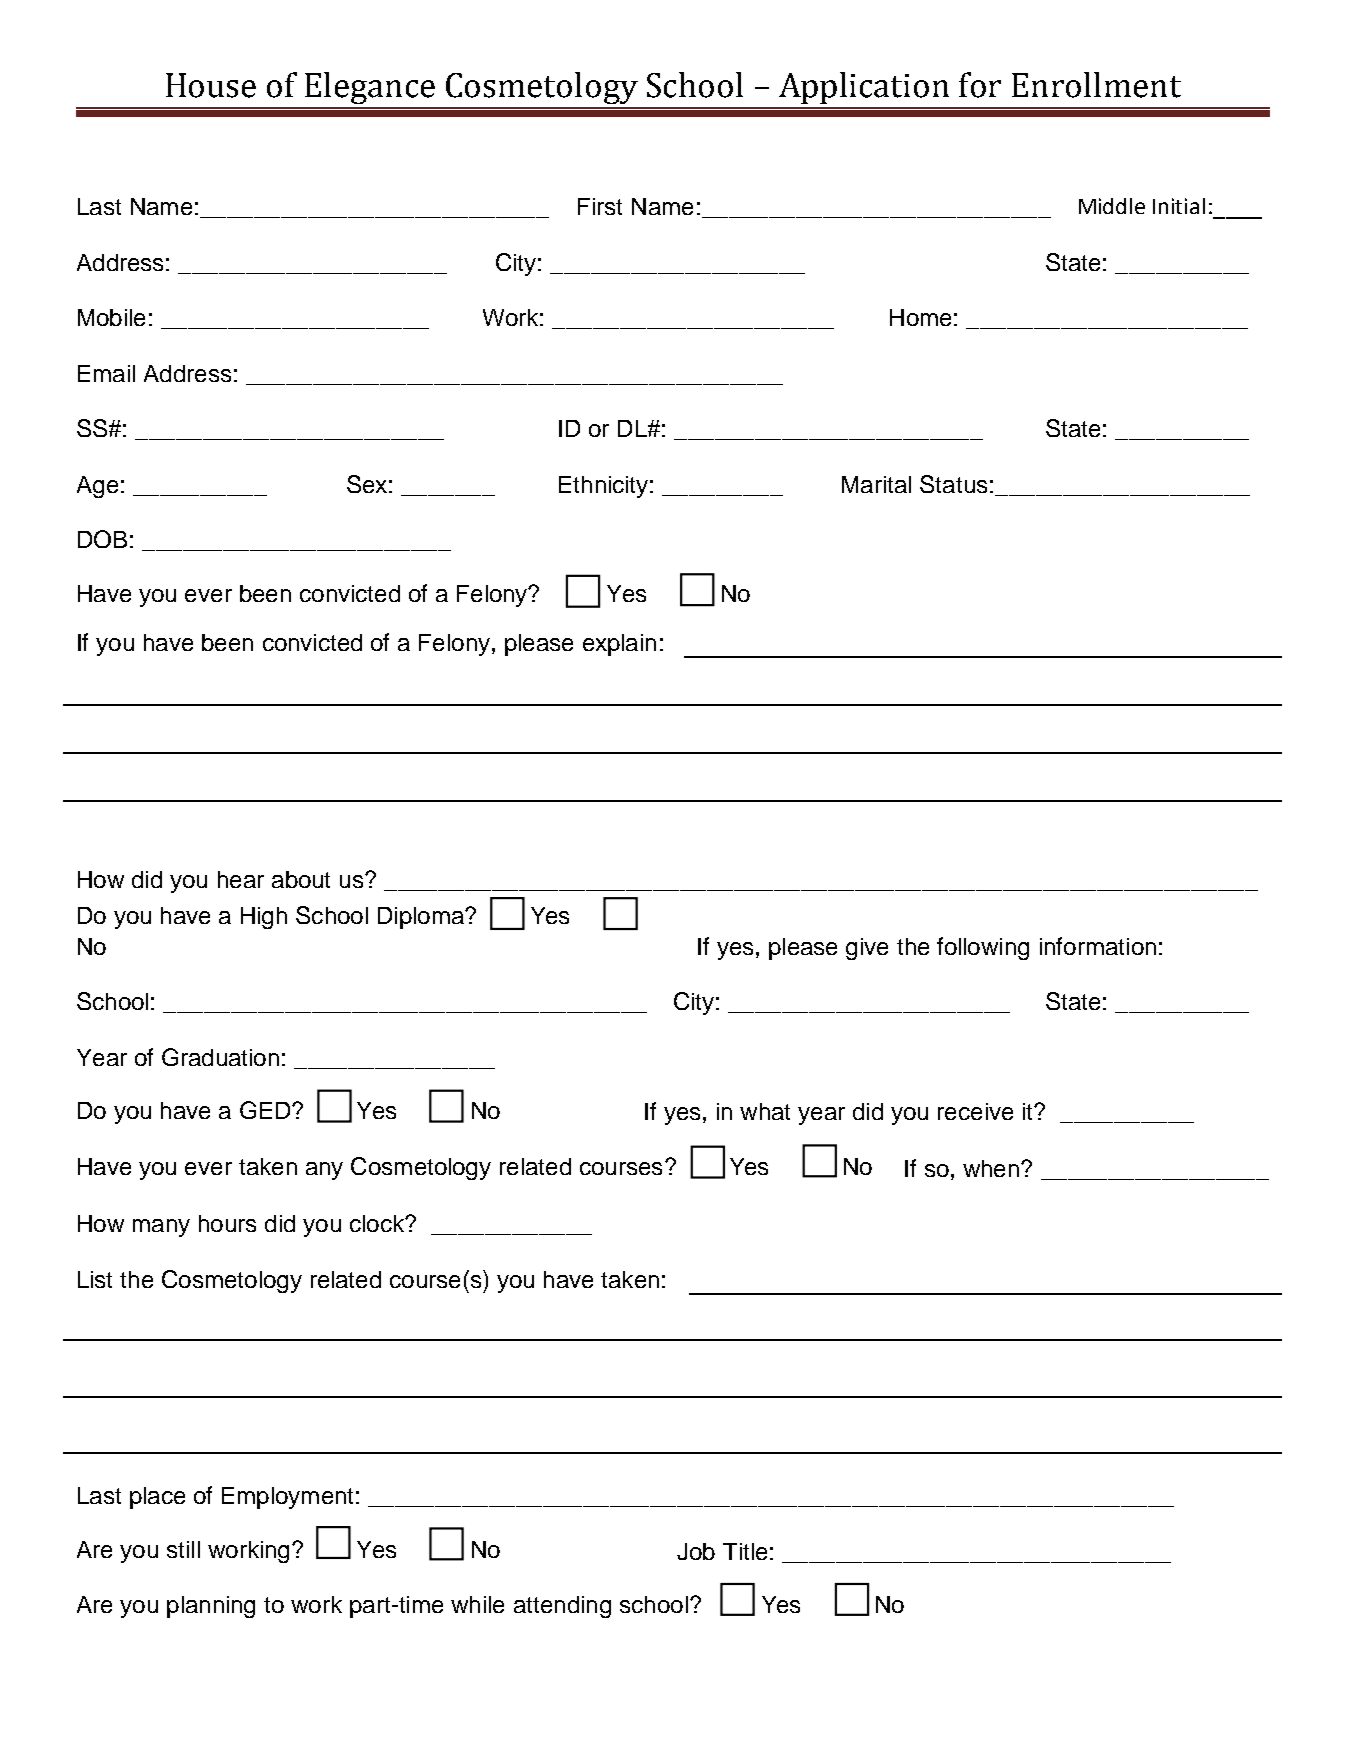 Image resolution: width=1345 pixels, height=1740 pixels. Describe the element at coordinates (241, 879) in the page. I see `hear` at that location.
